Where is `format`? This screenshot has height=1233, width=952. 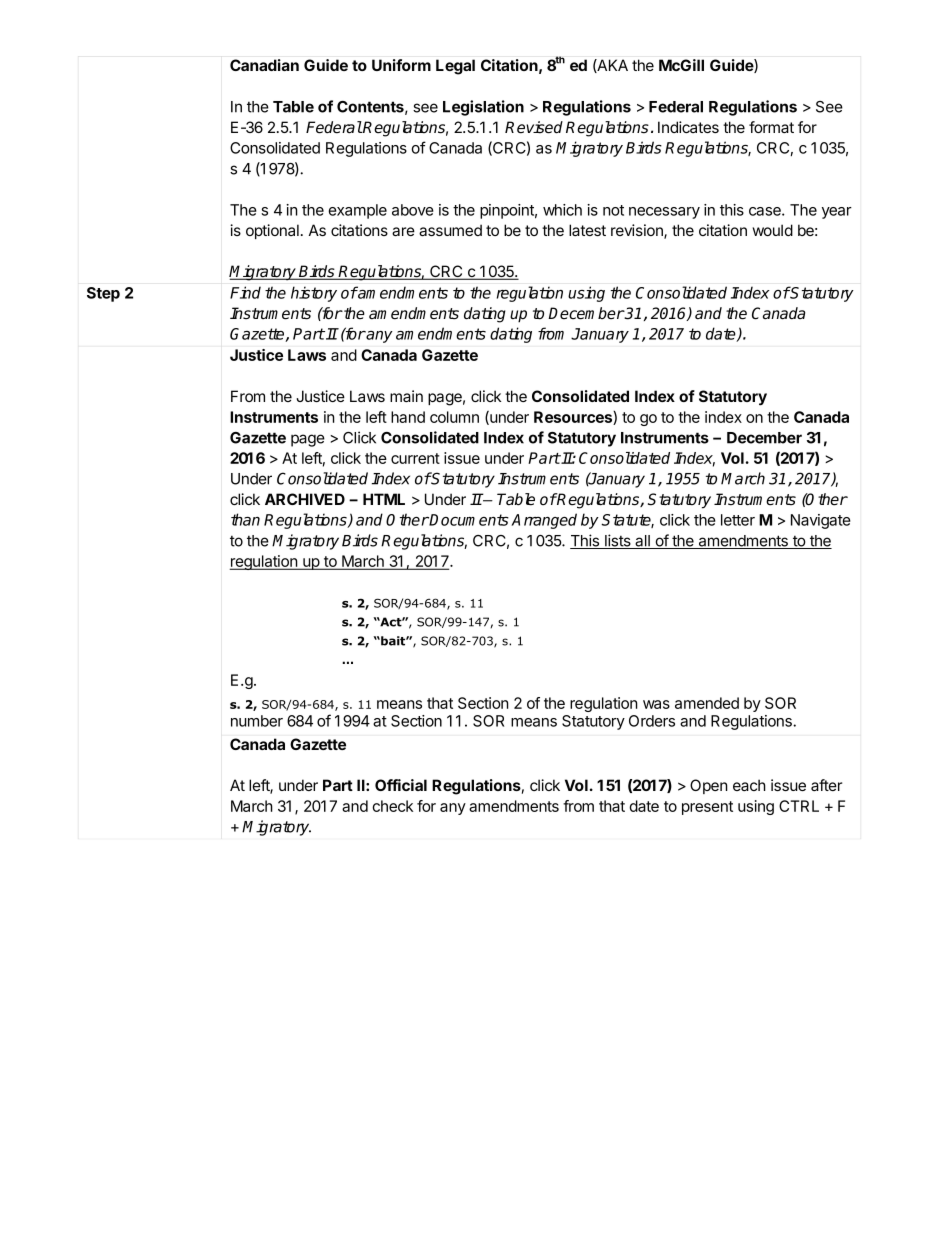
format is located at coordinates (771, 127).
